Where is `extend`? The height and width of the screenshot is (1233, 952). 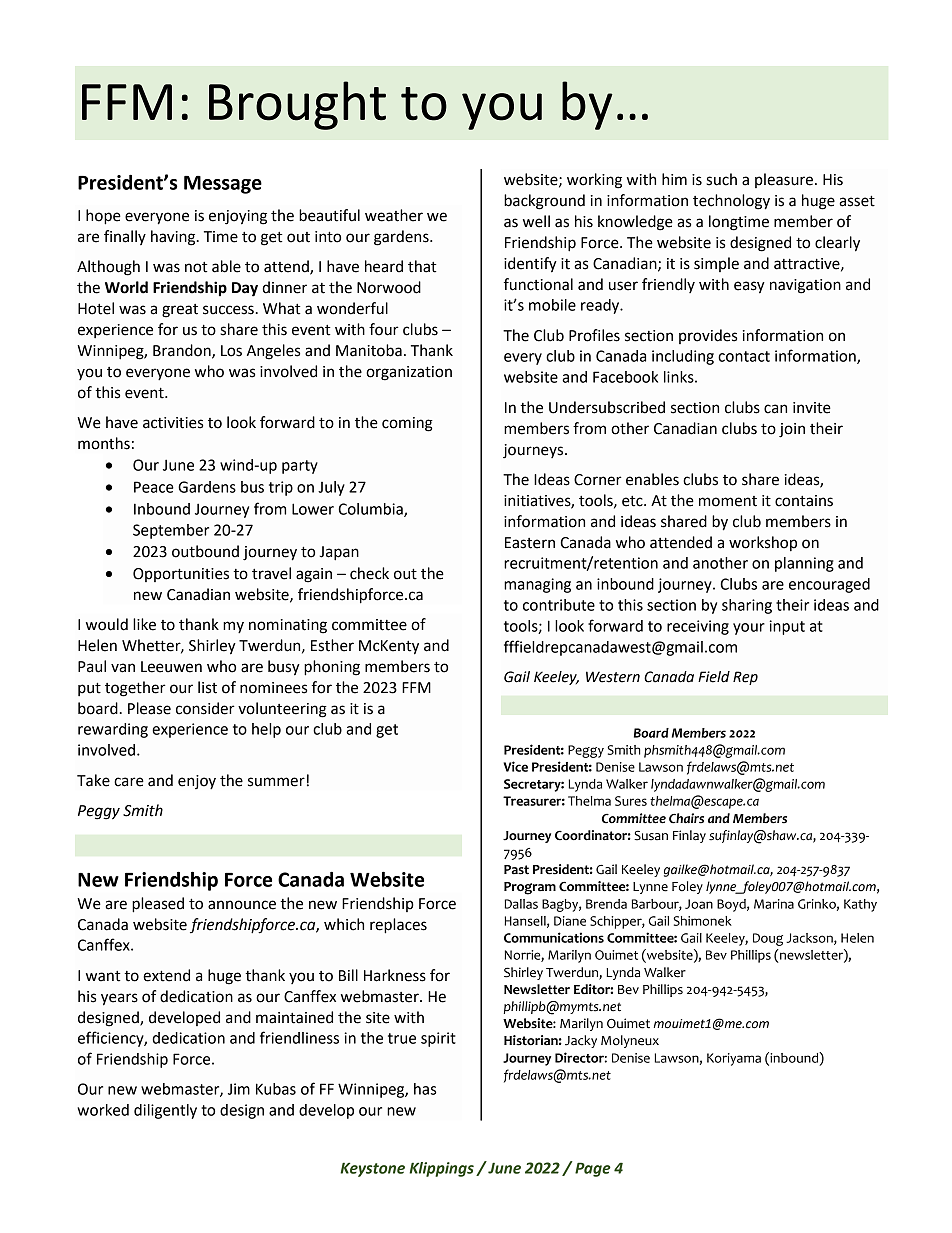
extend is located at coordinates (166, 975).
